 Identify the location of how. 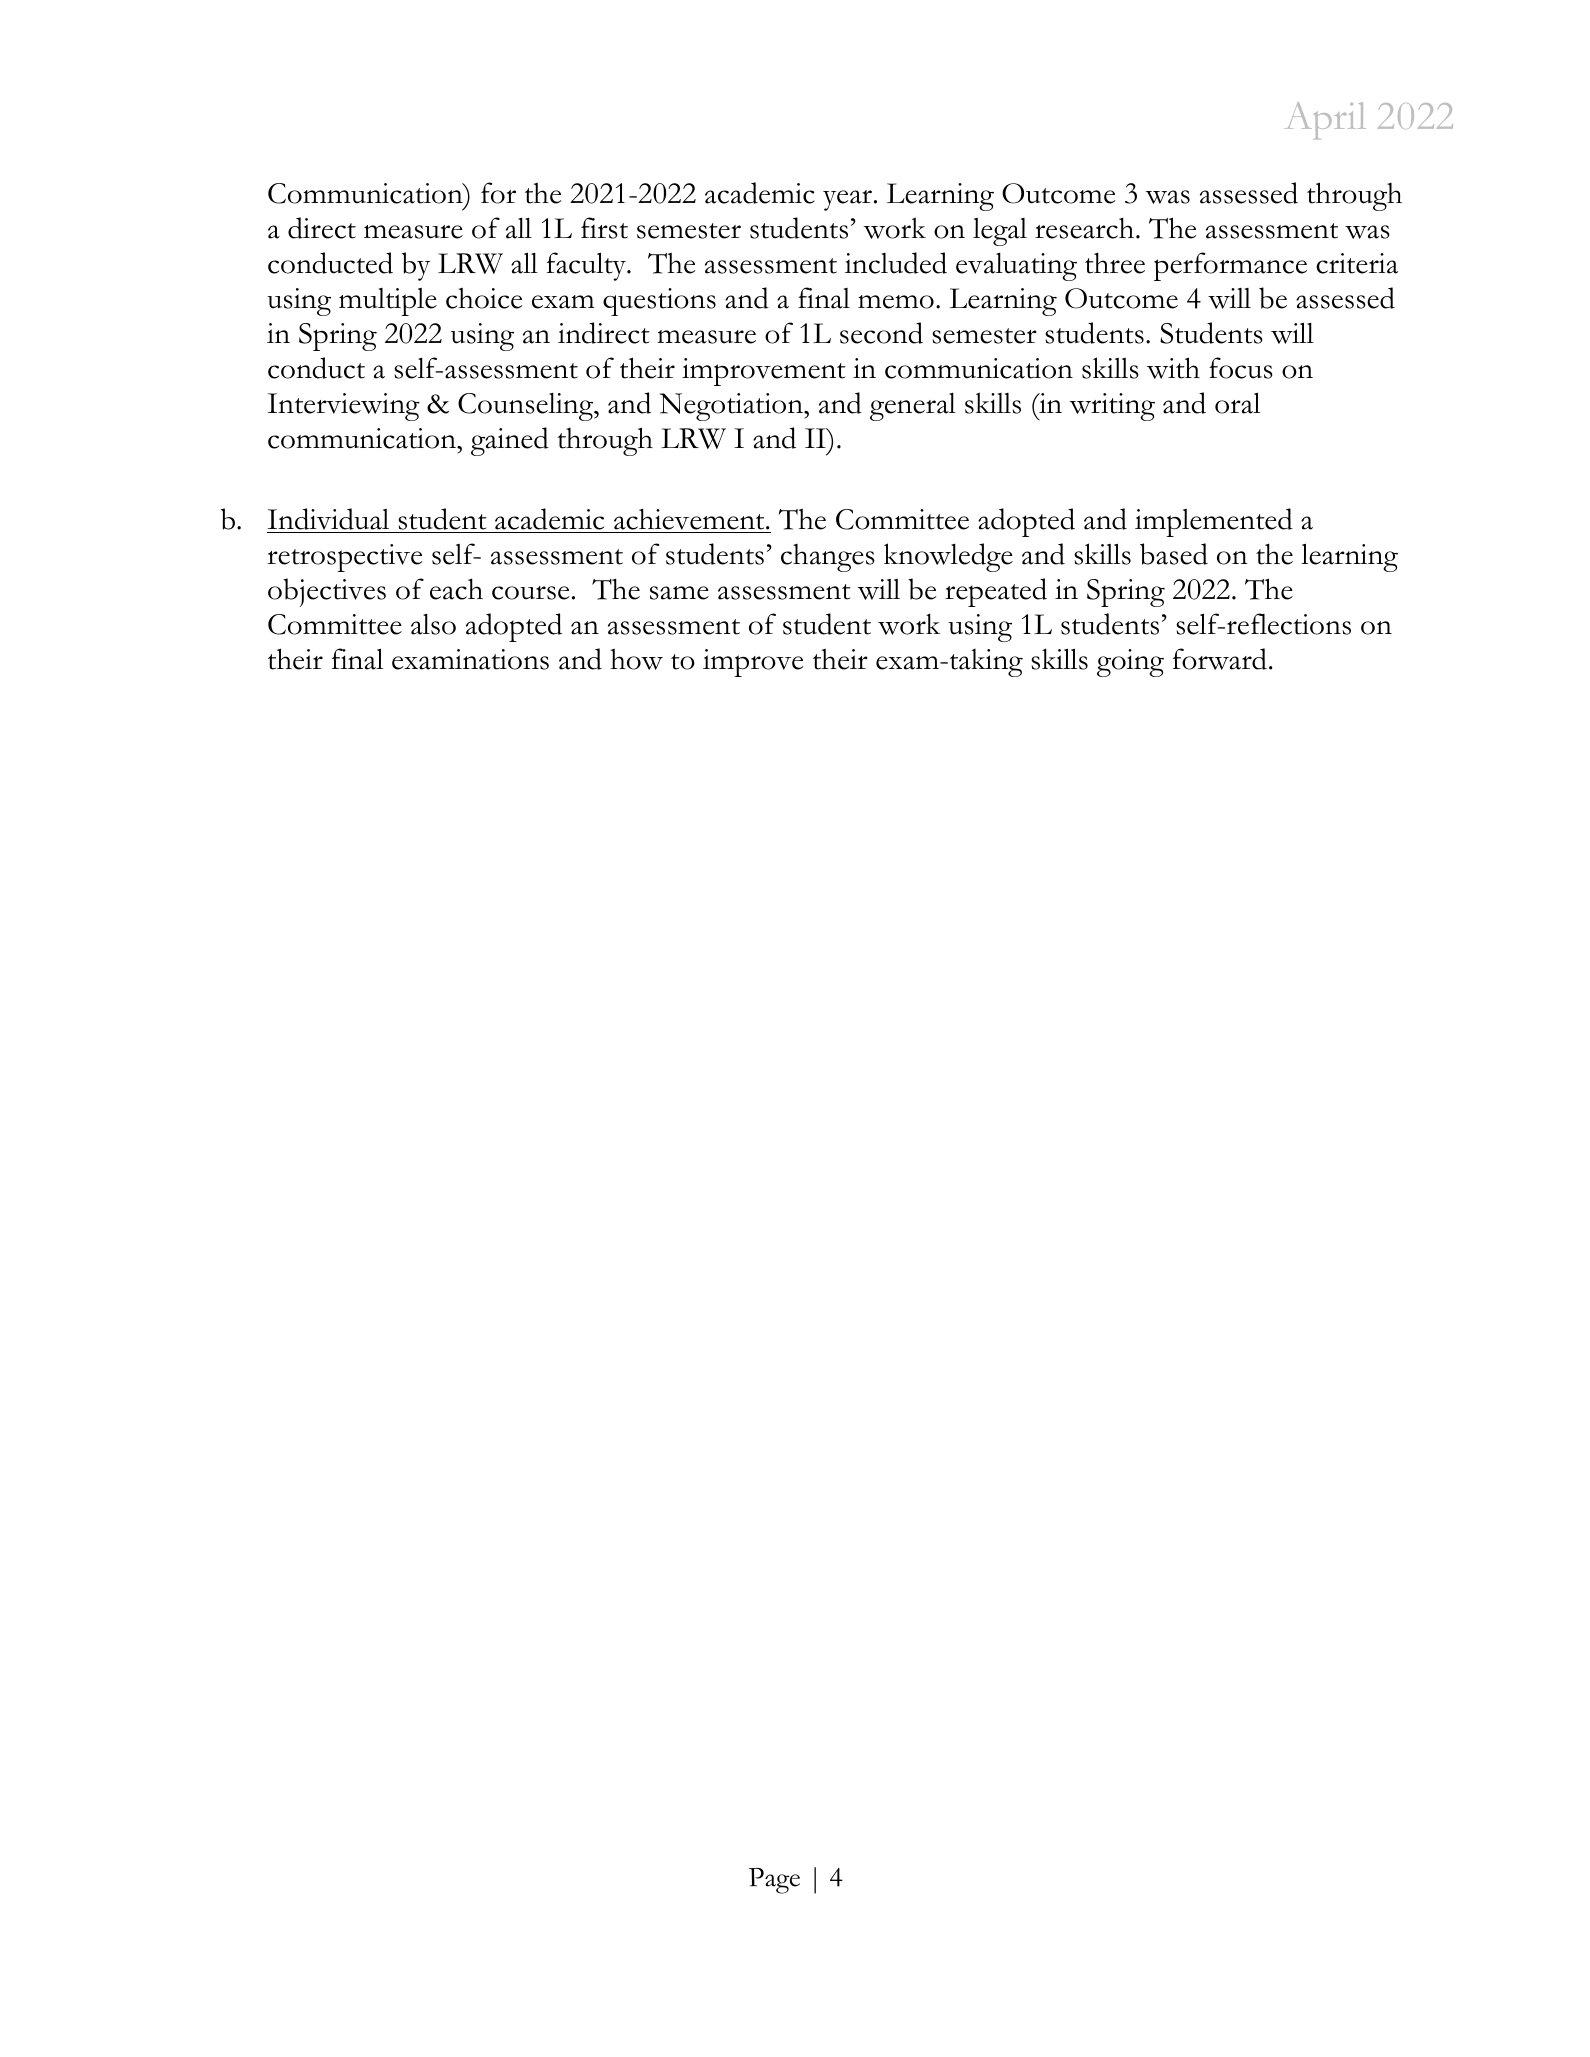
(636, 659).
